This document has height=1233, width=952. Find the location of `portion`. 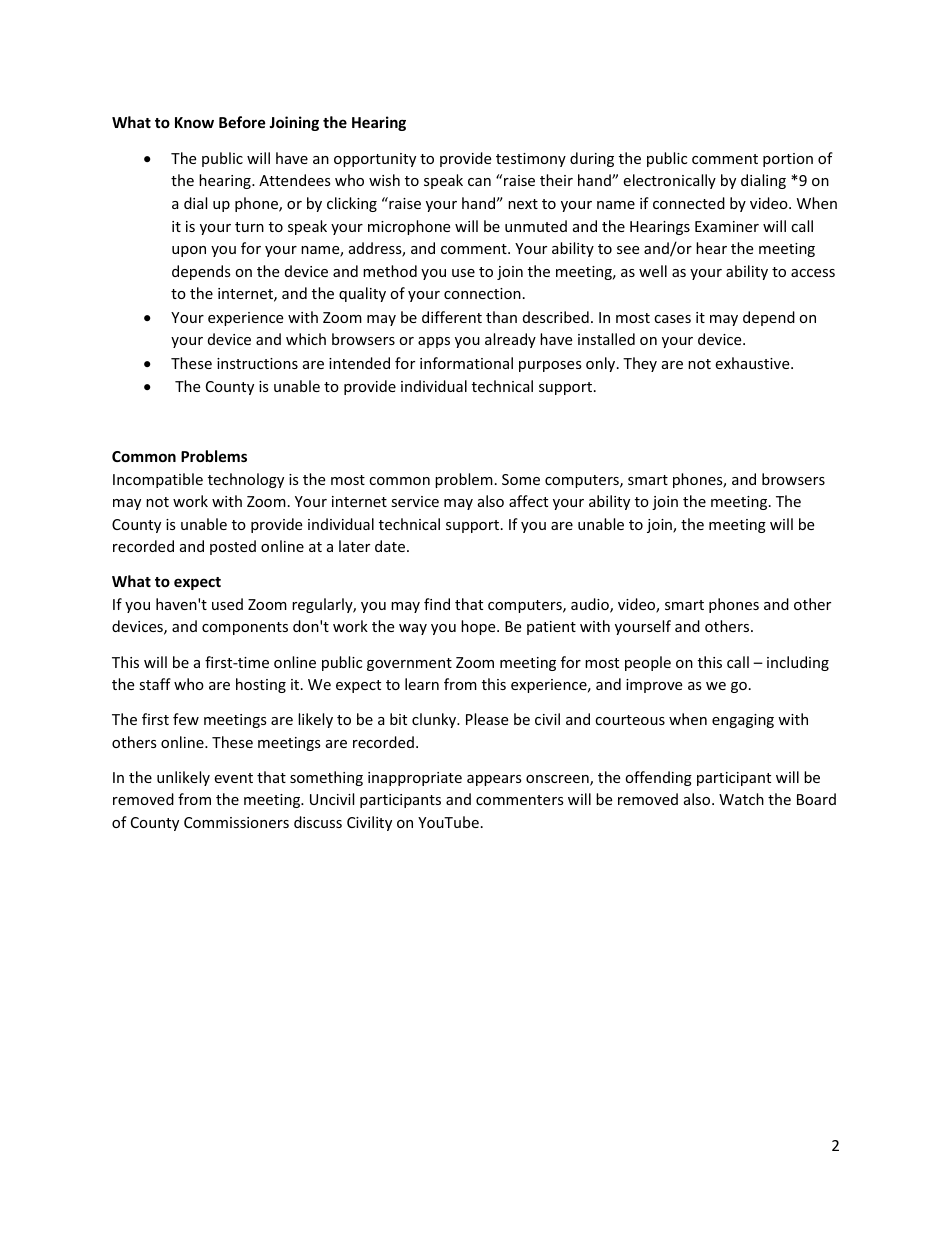

portion is located at coordinates (788, 160).
